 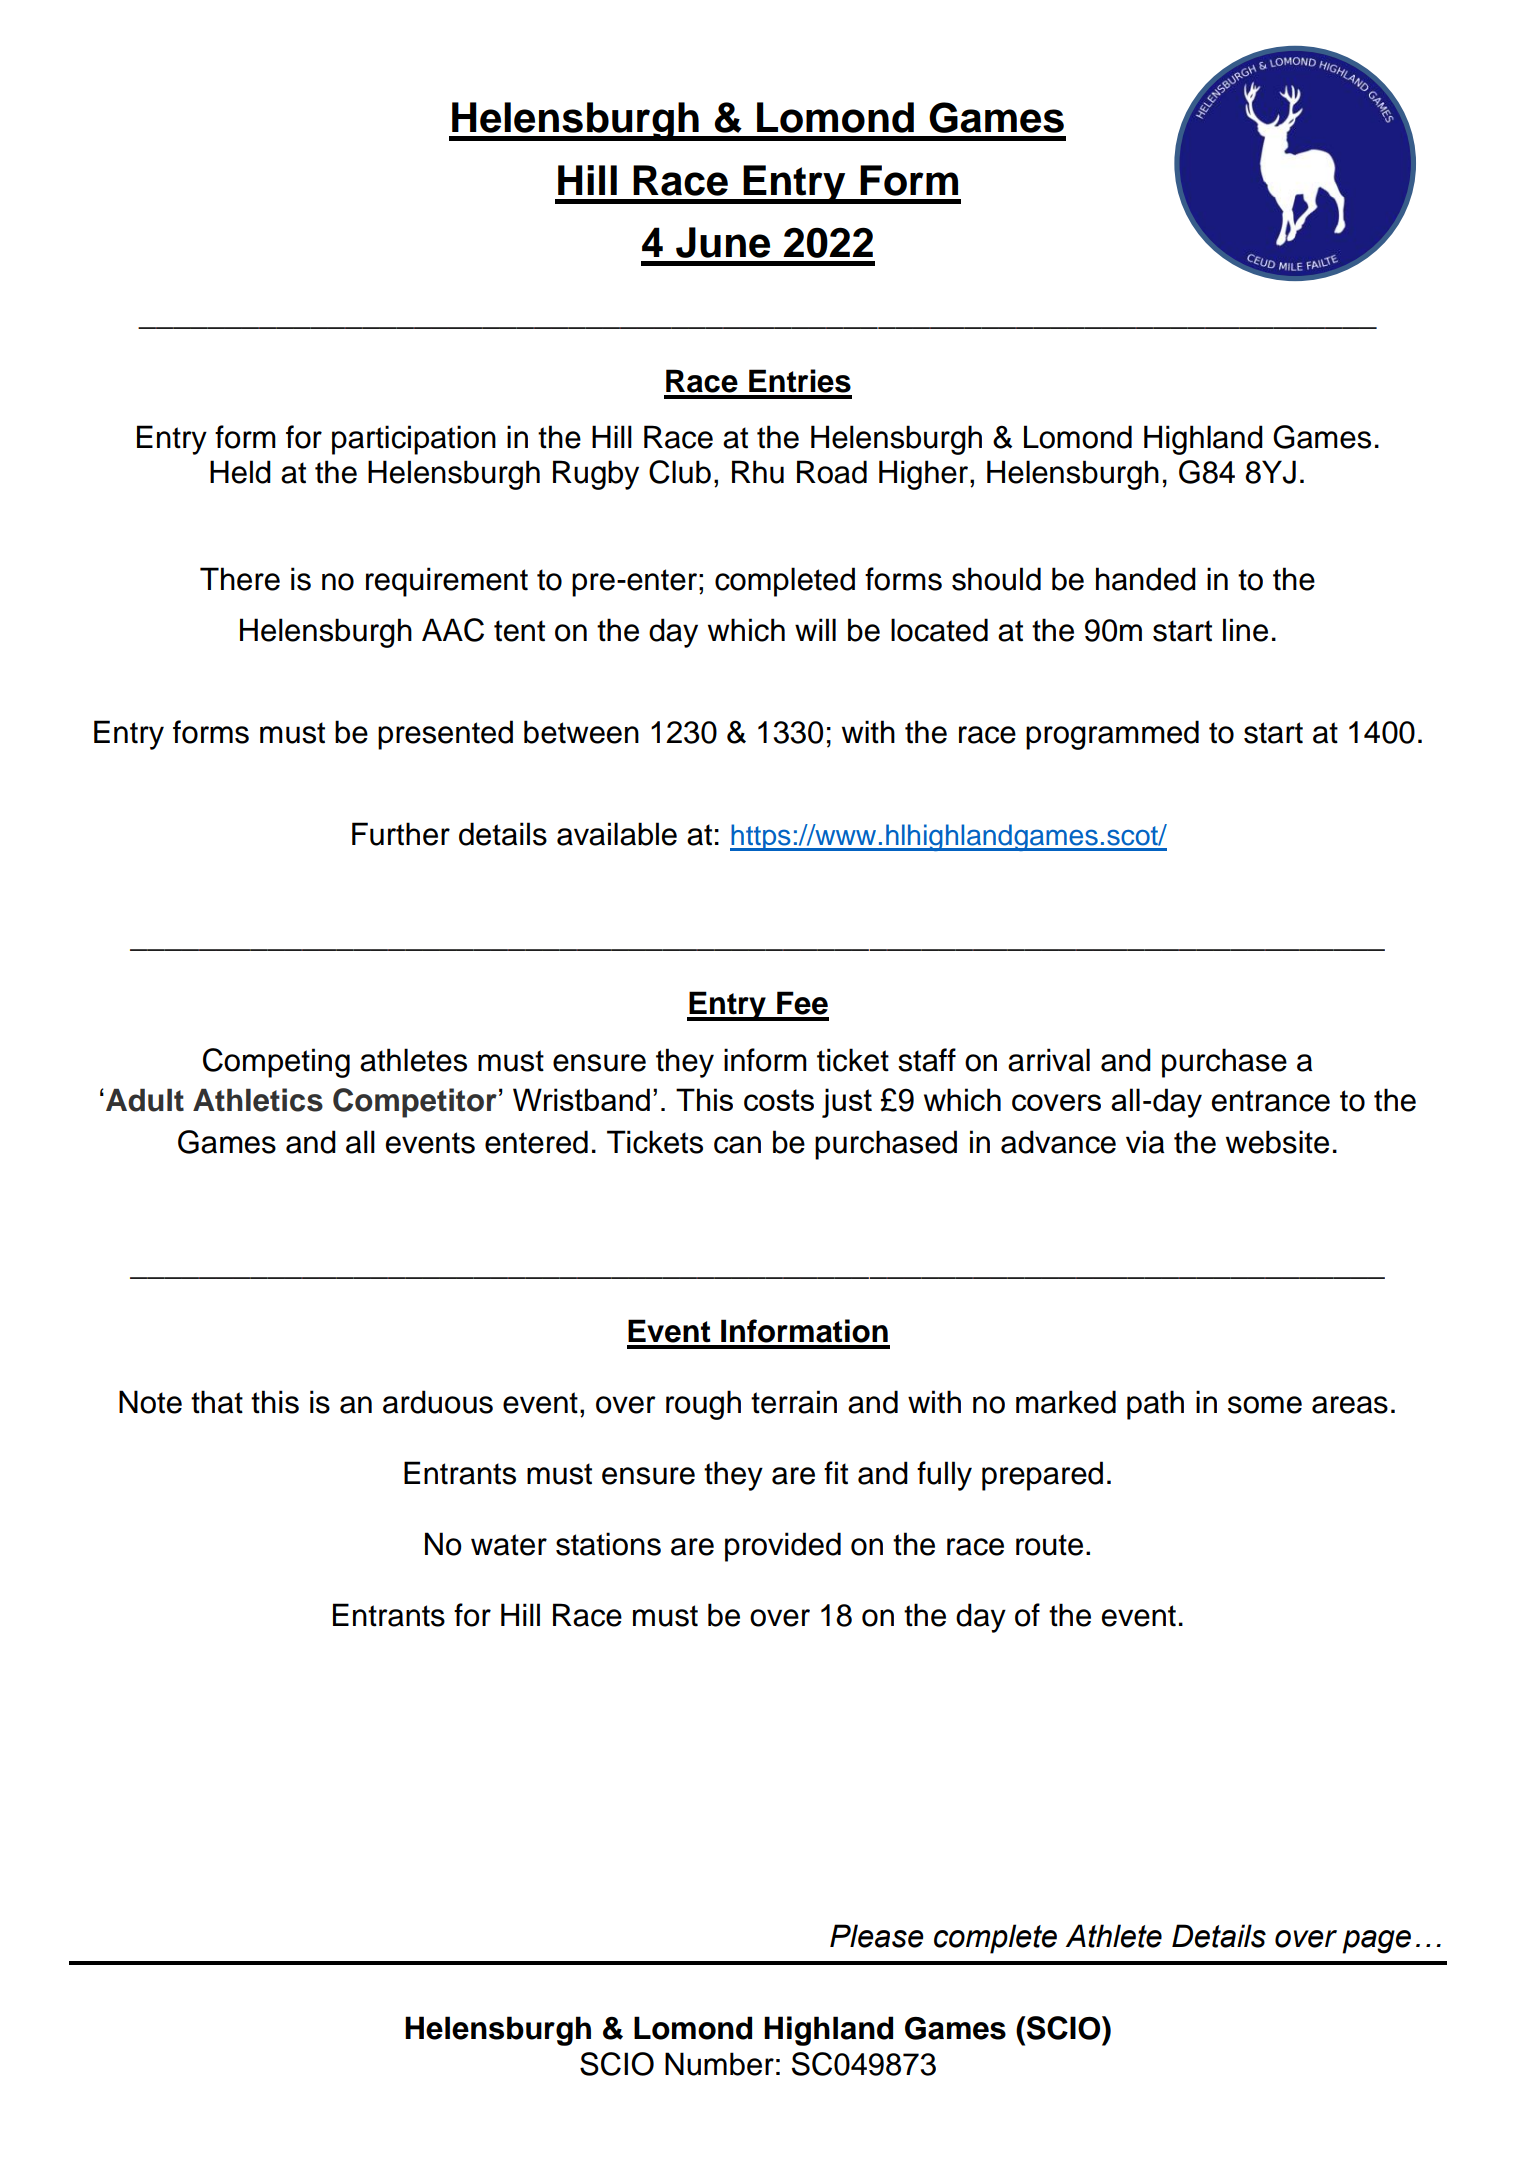 What do you see at coordinates (1146, 579) in the page?
I see `handed` at bounding box center [1146, 579].
